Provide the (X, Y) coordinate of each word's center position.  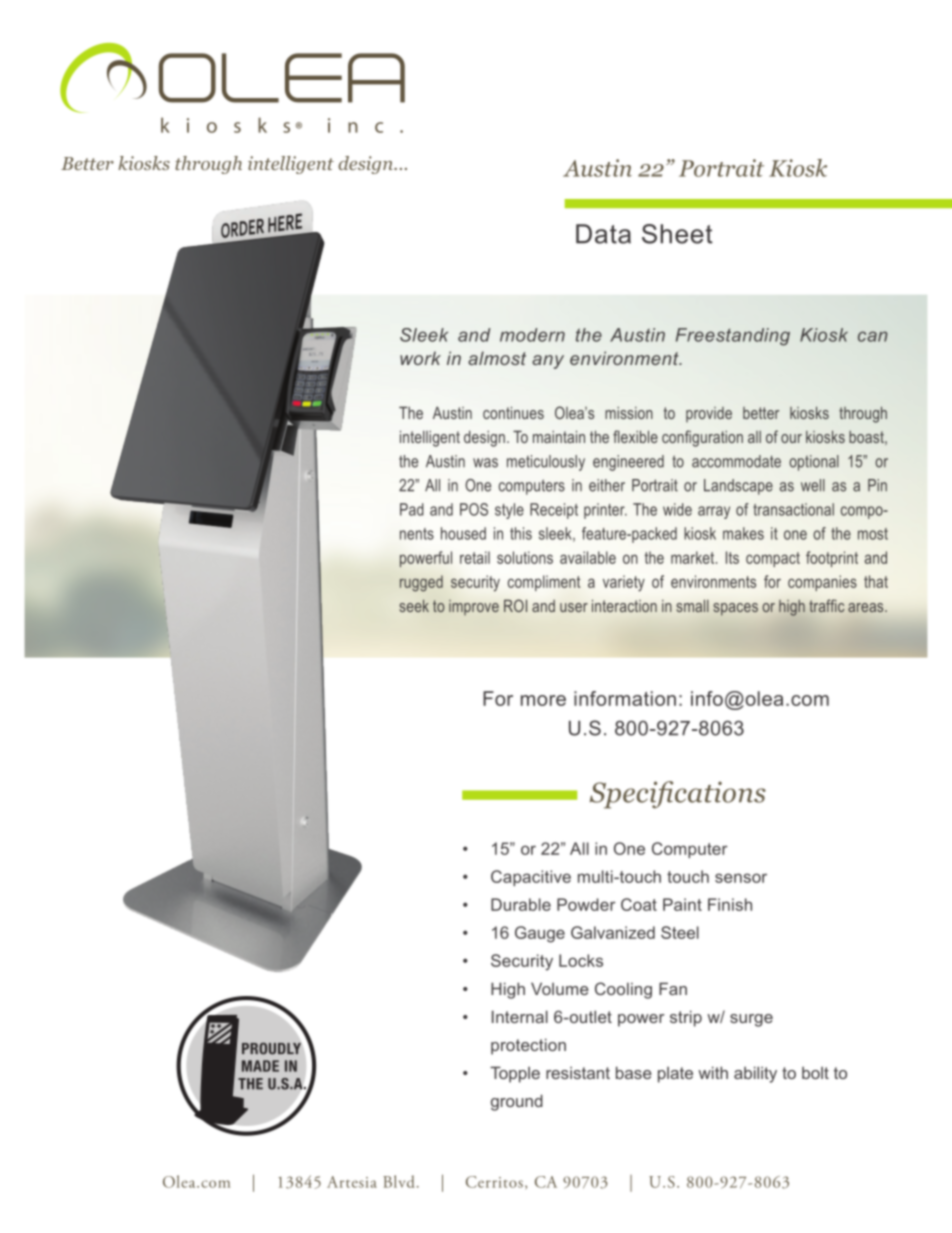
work (420, 358)
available (588, 557)
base (634, 1072)
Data (603, 234)
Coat (639, 904)
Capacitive (531, 878)
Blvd (399, 1181)
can (873, 336)
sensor (741, 878)
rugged (421, 583)
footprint (832, 559)
